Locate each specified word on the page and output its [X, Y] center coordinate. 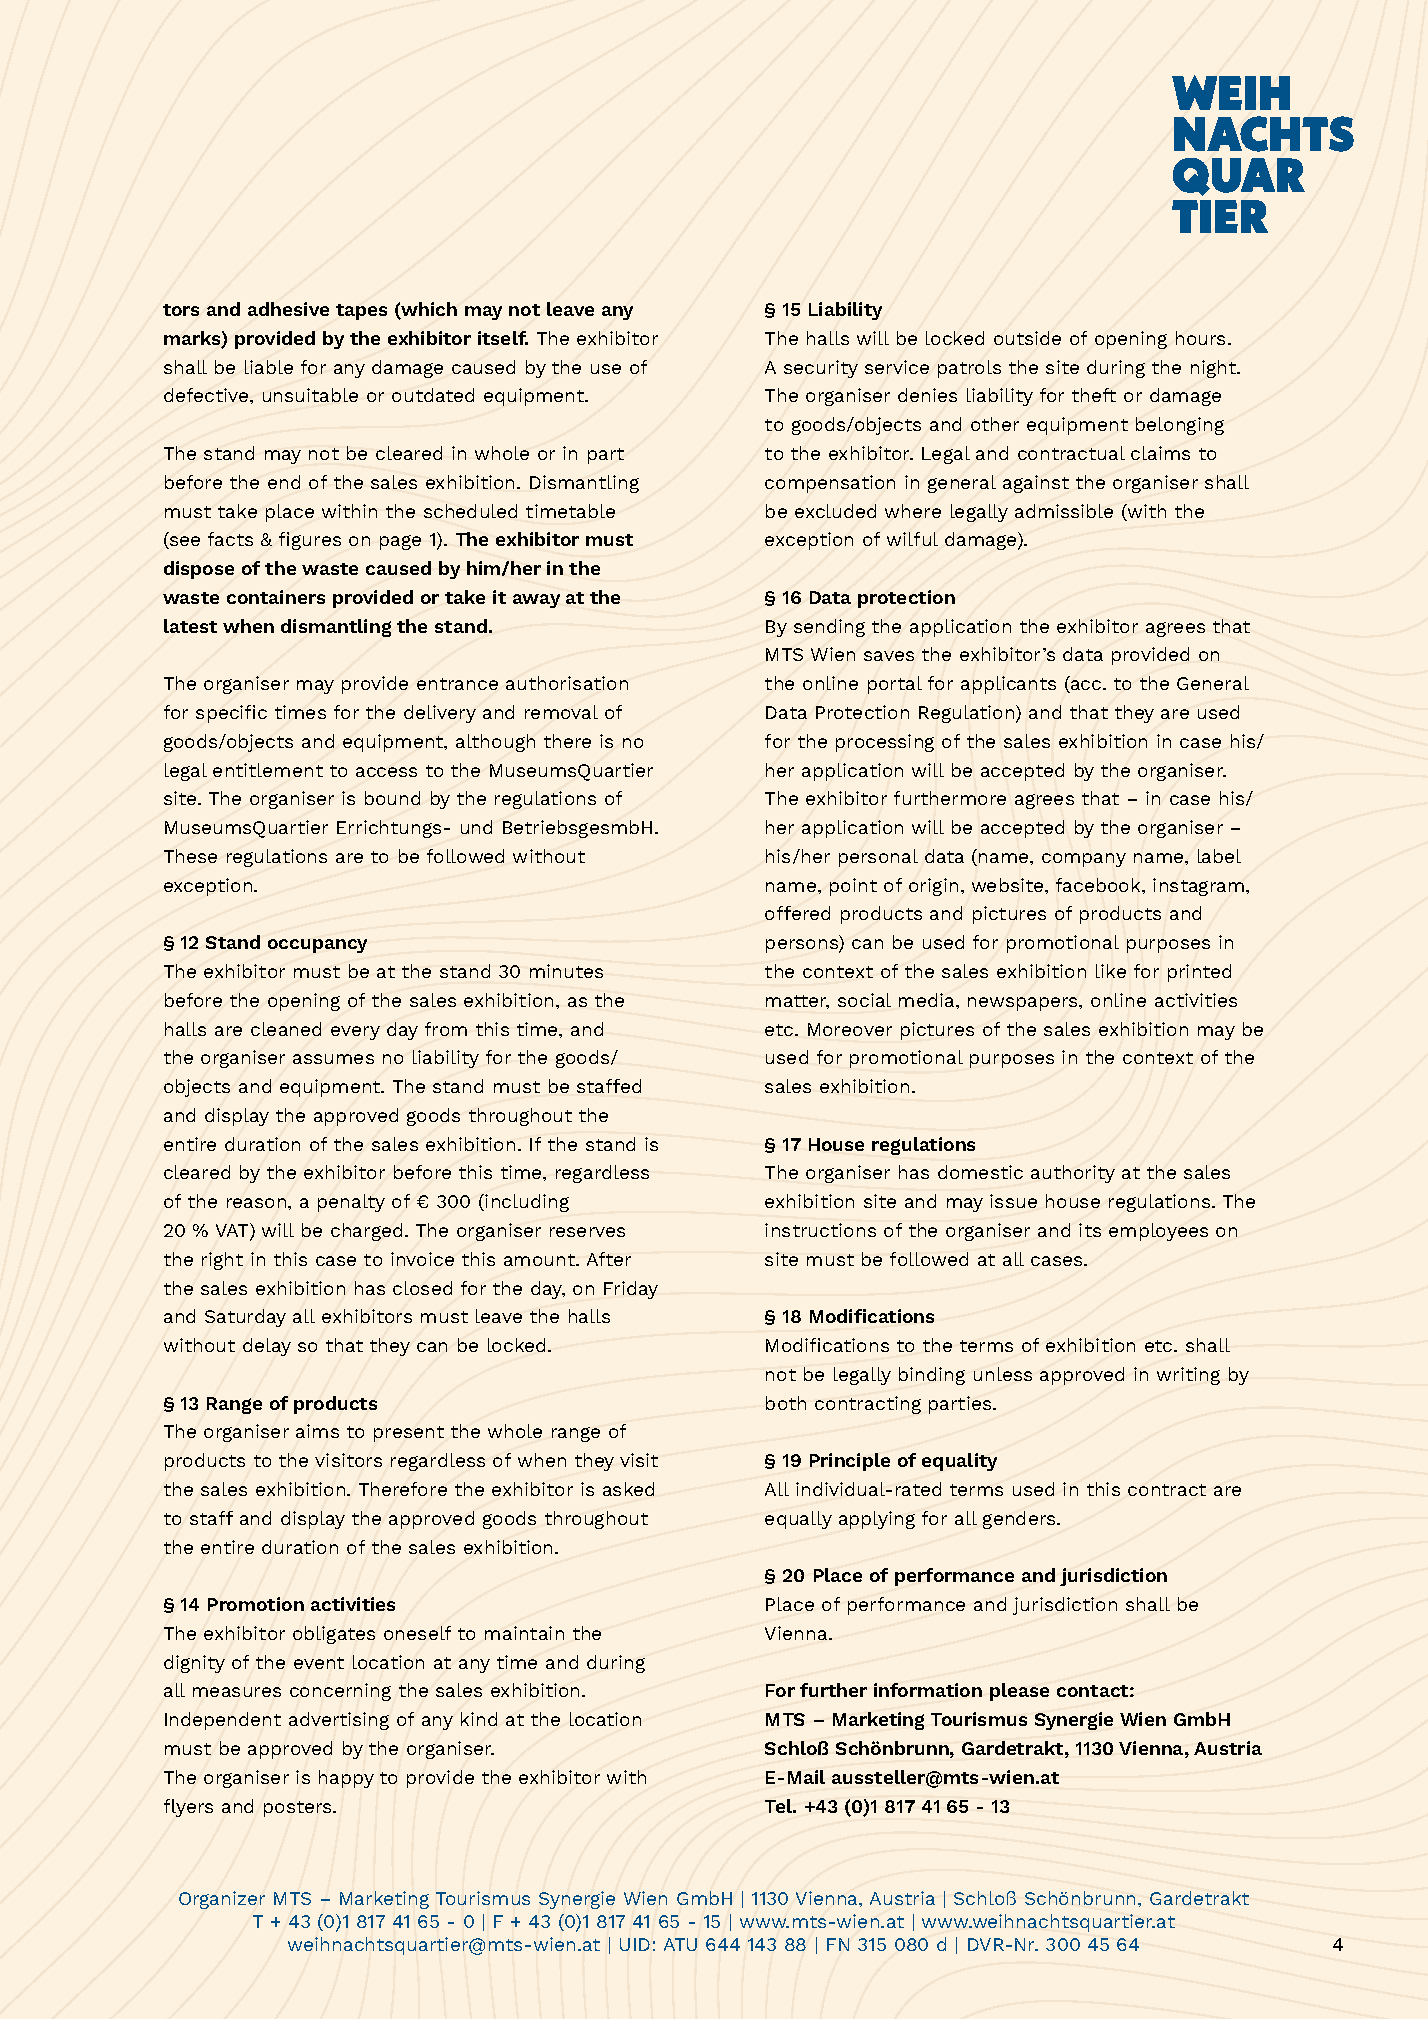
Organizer [222, 1900]
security [821, 369]
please [1019, 1692]
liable [269, 367]
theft [1094, 395]
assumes [333, 1059]
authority [1073, 1174]
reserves [587, 1232]
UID [635, 1944]
